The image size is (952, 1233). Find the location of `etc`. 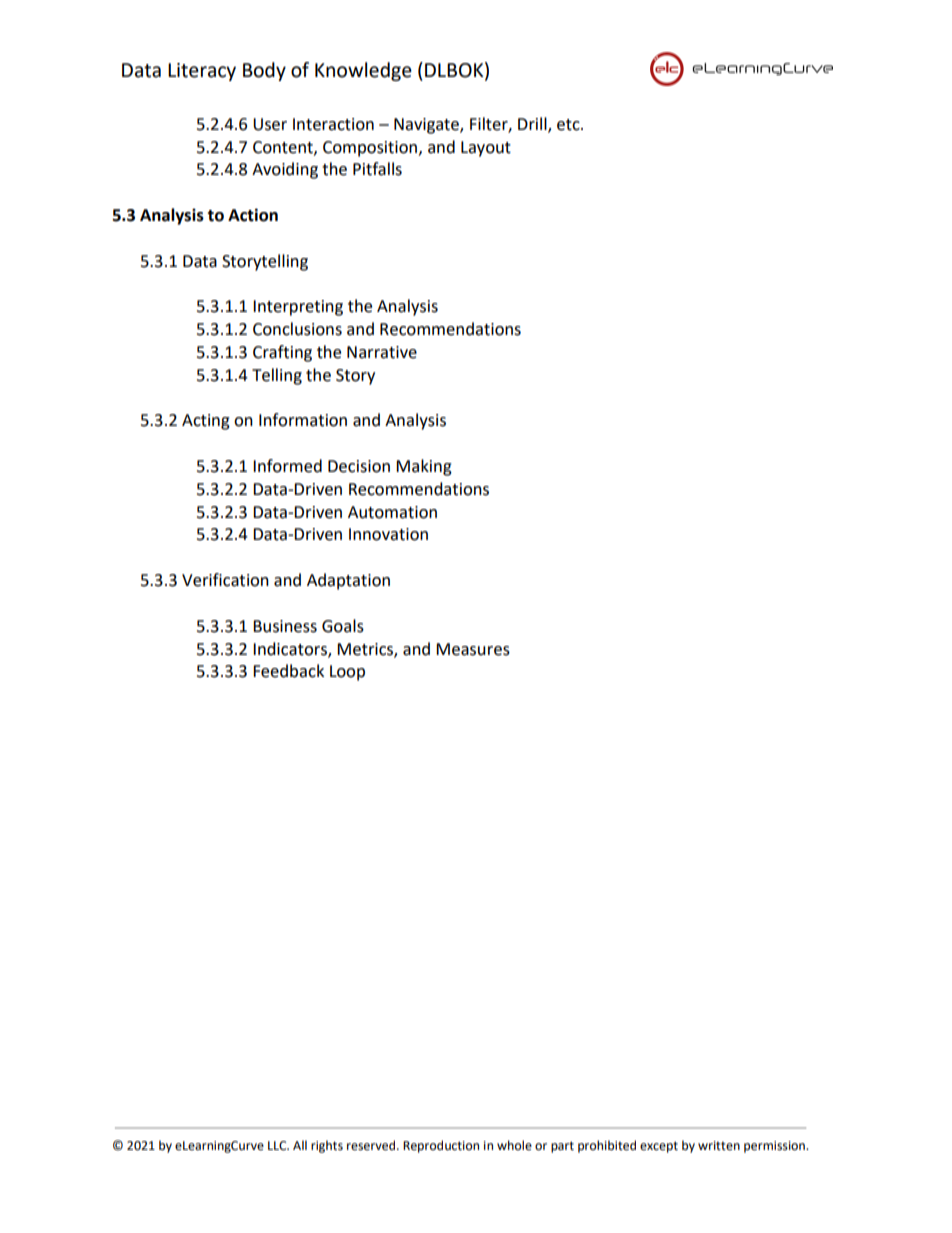

etc is located at coordinates (569, 125).
